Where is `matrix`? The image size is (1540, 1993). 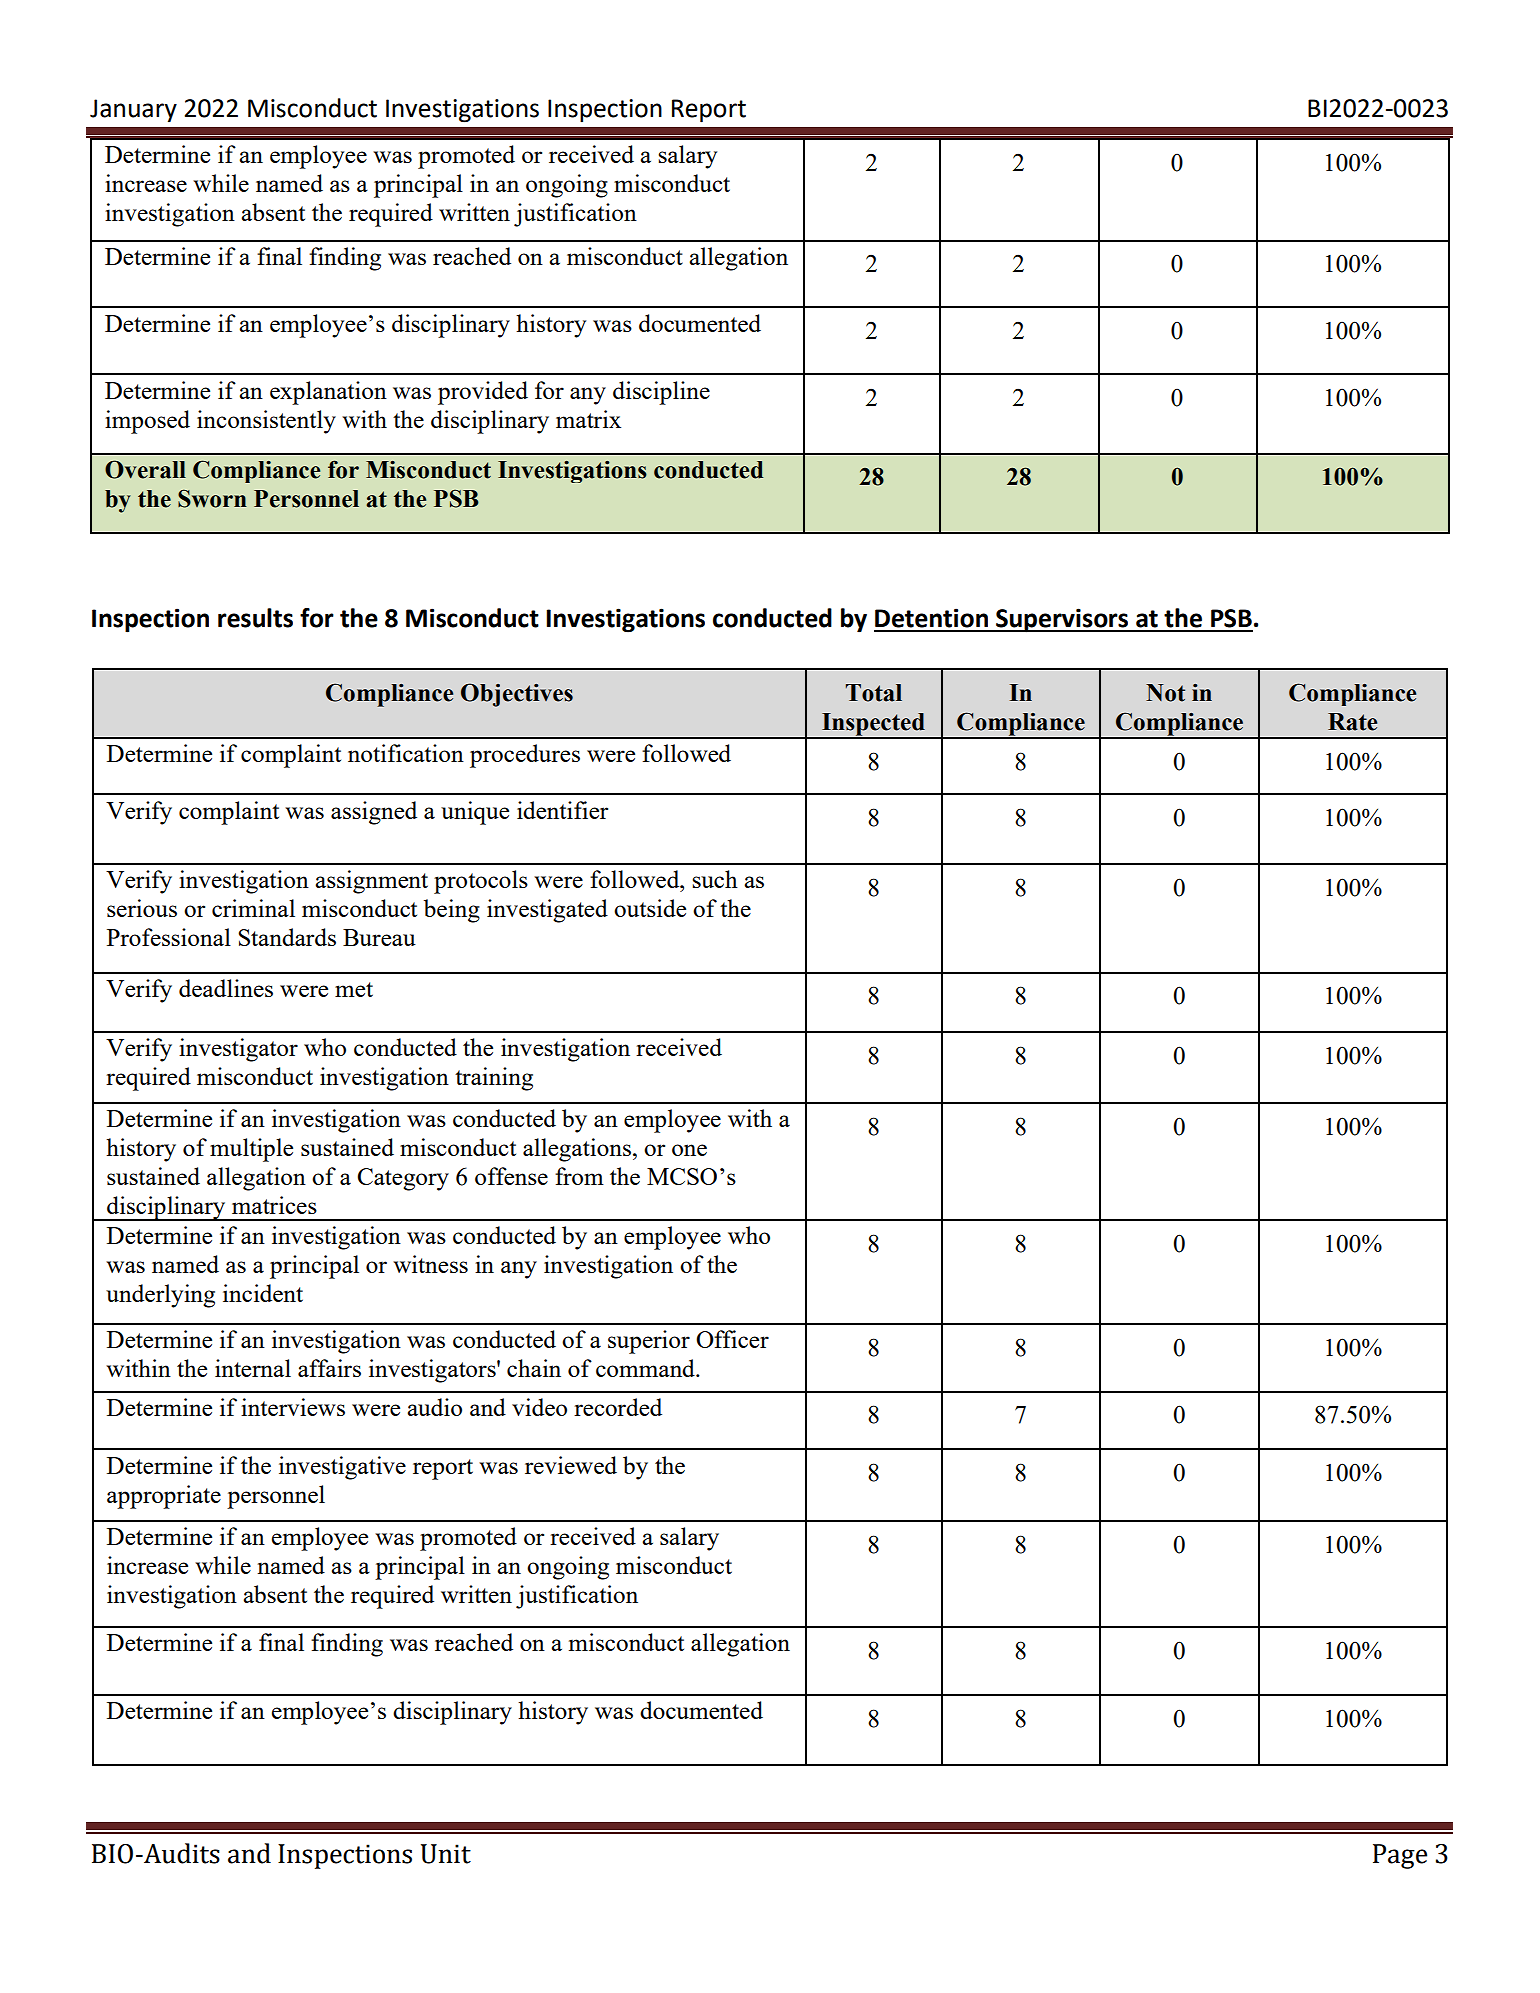 matrix is located at coordinates (588, 419).
